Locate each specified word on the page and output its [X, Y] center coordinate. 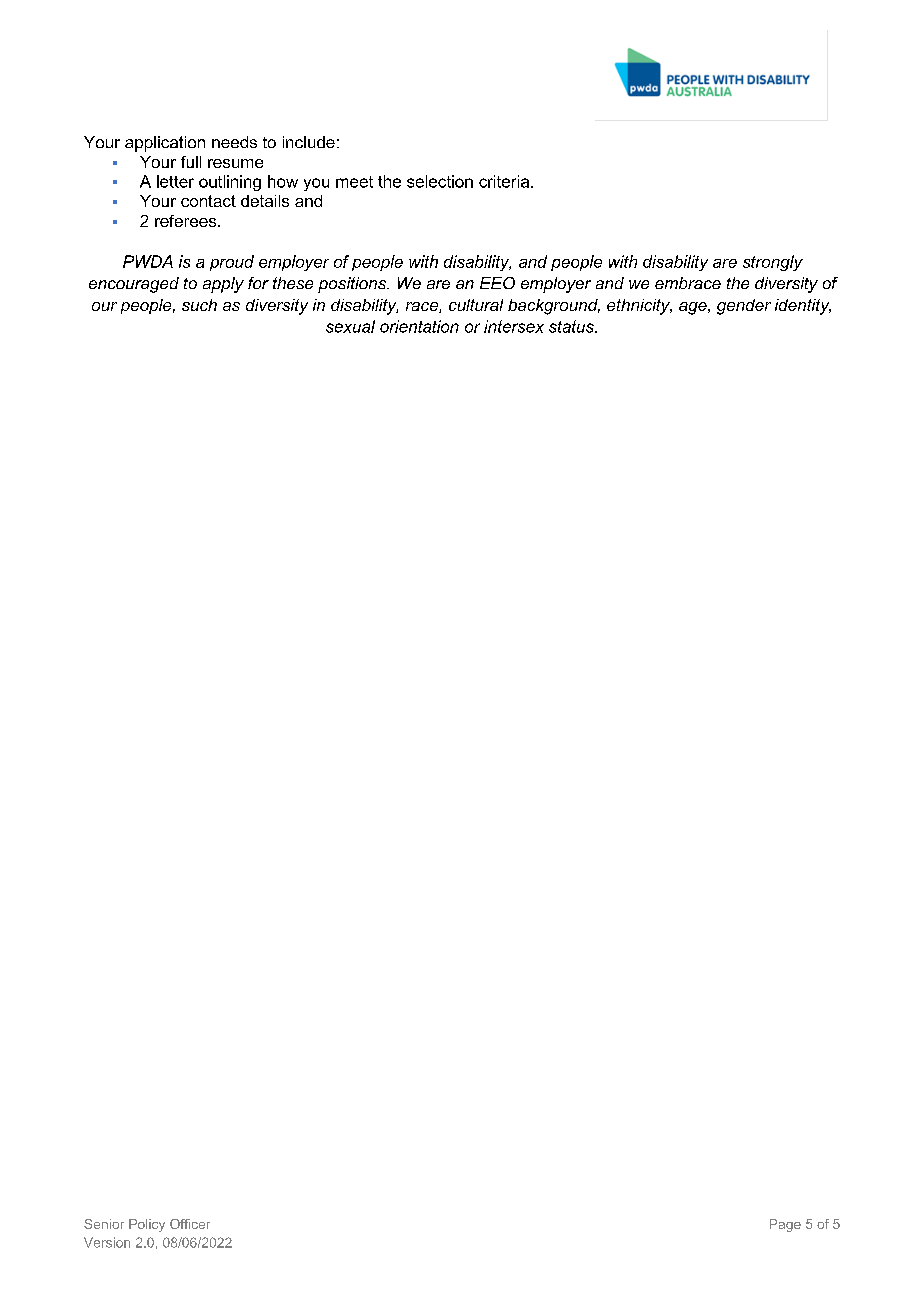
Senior [104, 1224]
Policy [147, 1225]
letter [175, 181]
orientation [419, 326]
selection [440, 181]
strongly [773, 263]
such [199, 305]
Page [785, 1225]
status [572, 326]
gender [744, 307]
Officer [190, 1224]
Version [107, 1242]
